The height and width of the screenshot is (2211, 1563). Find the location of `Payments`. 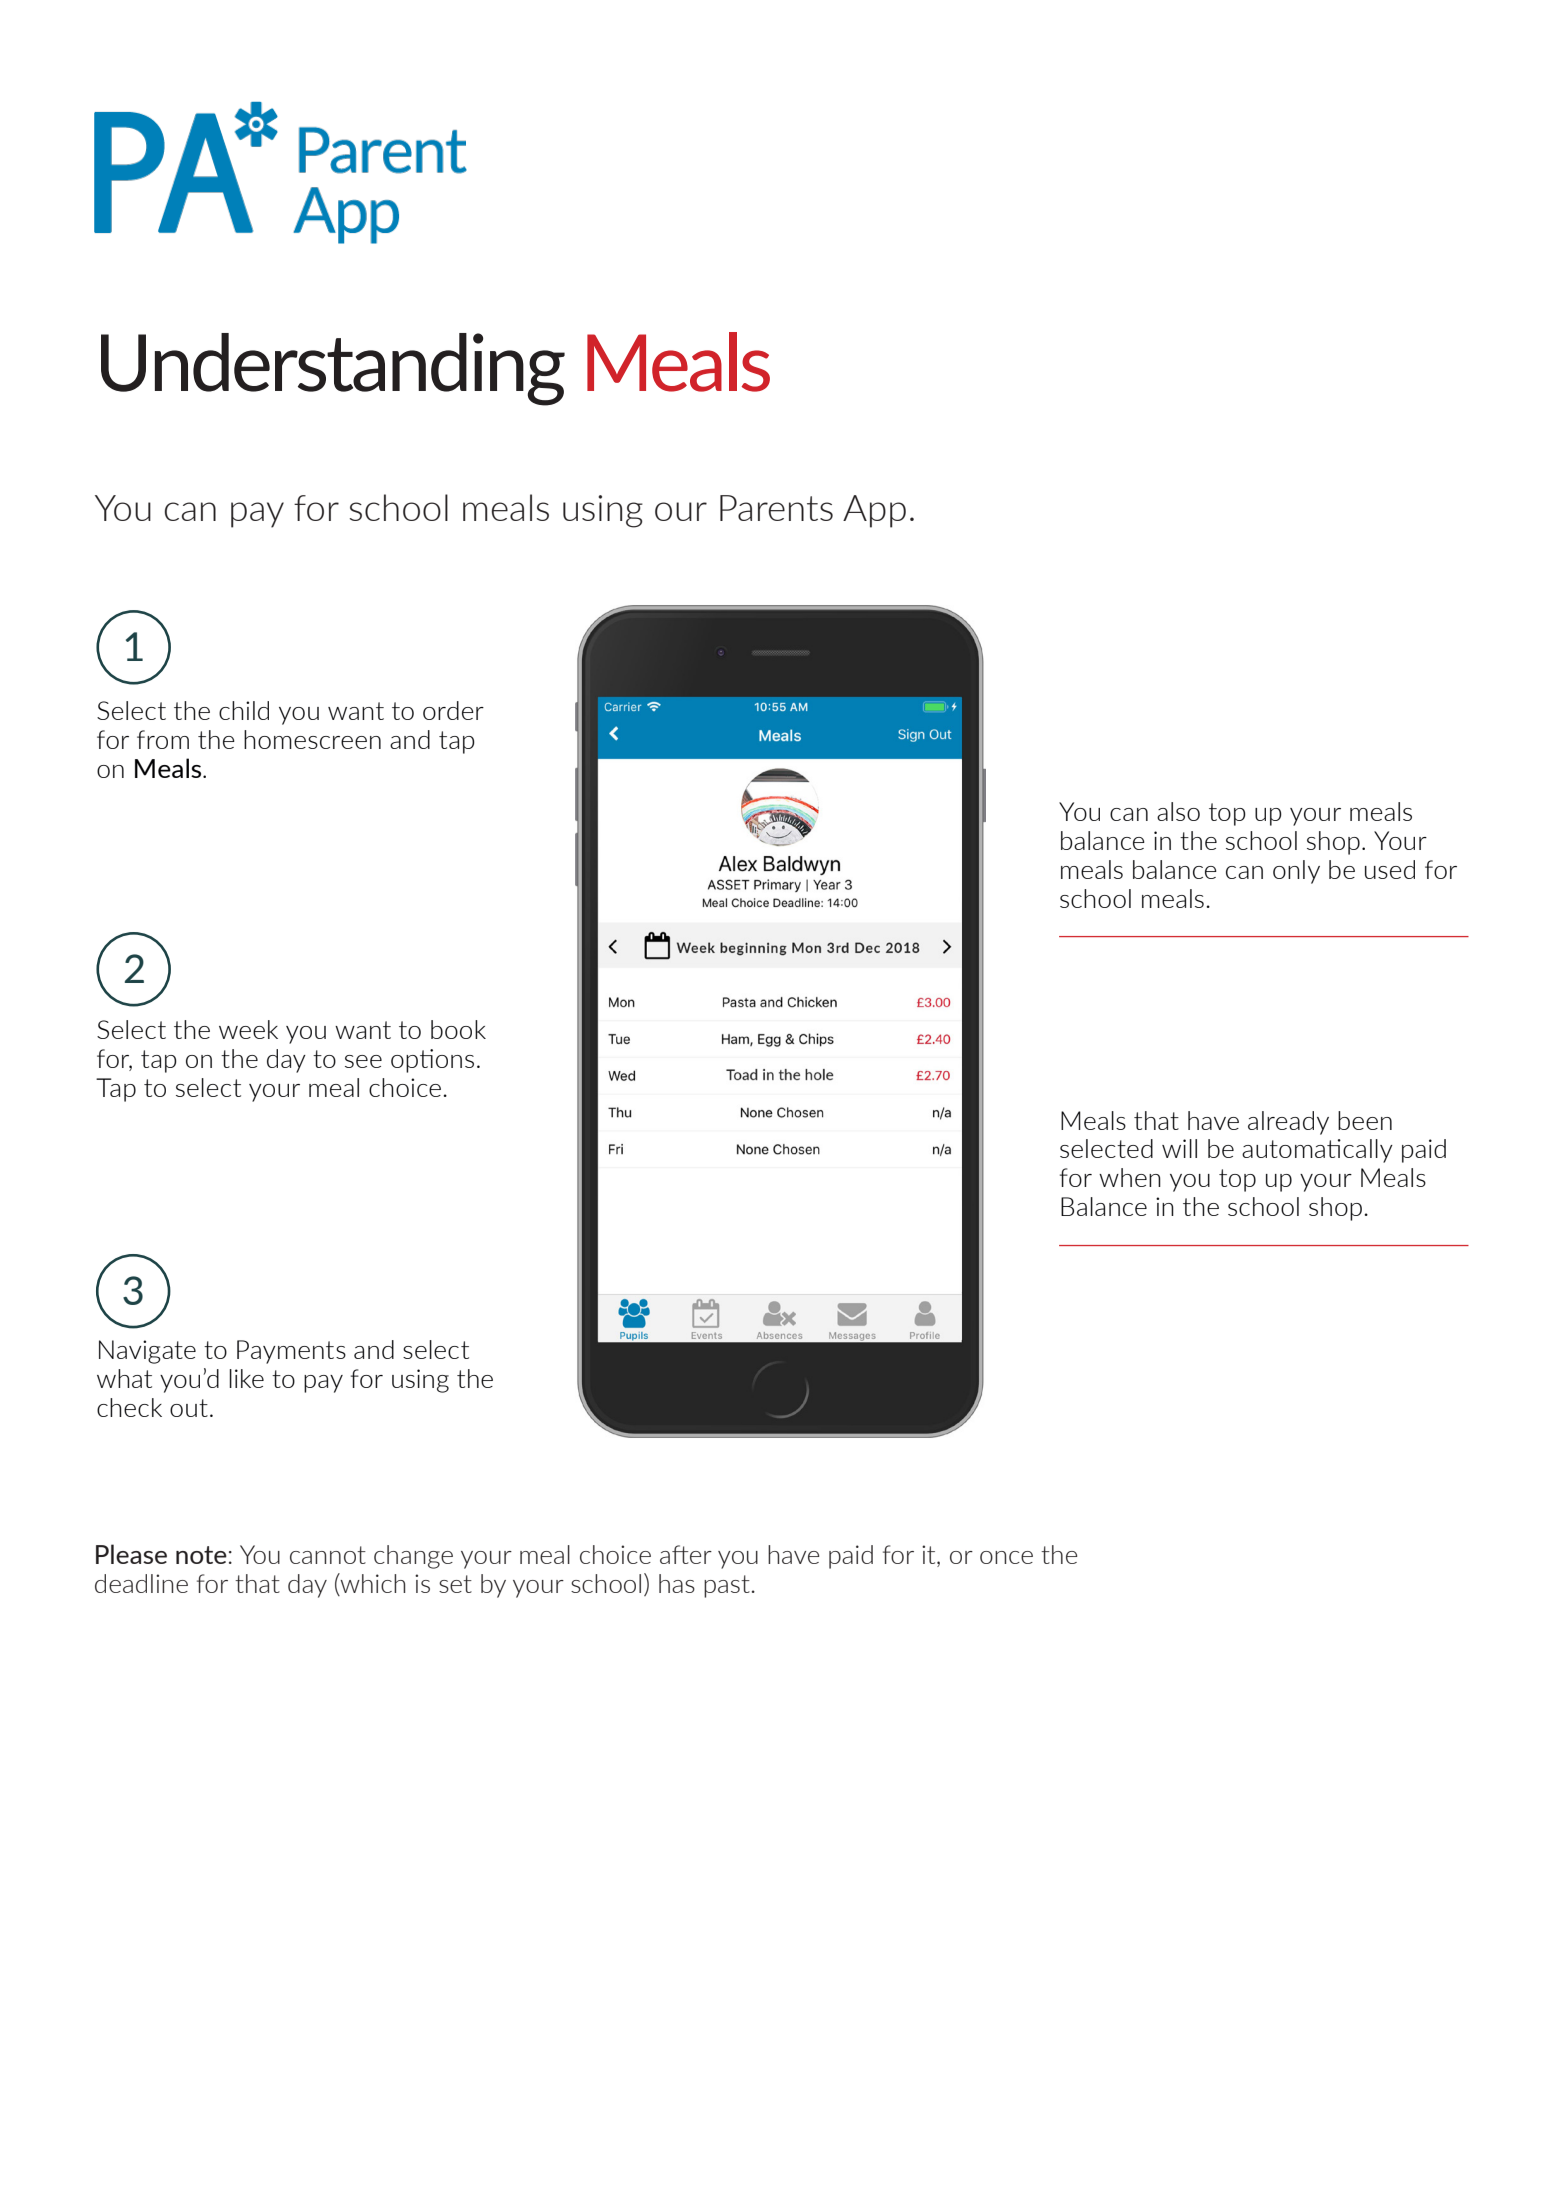

Payments is located at coordinates (291, 1352).
